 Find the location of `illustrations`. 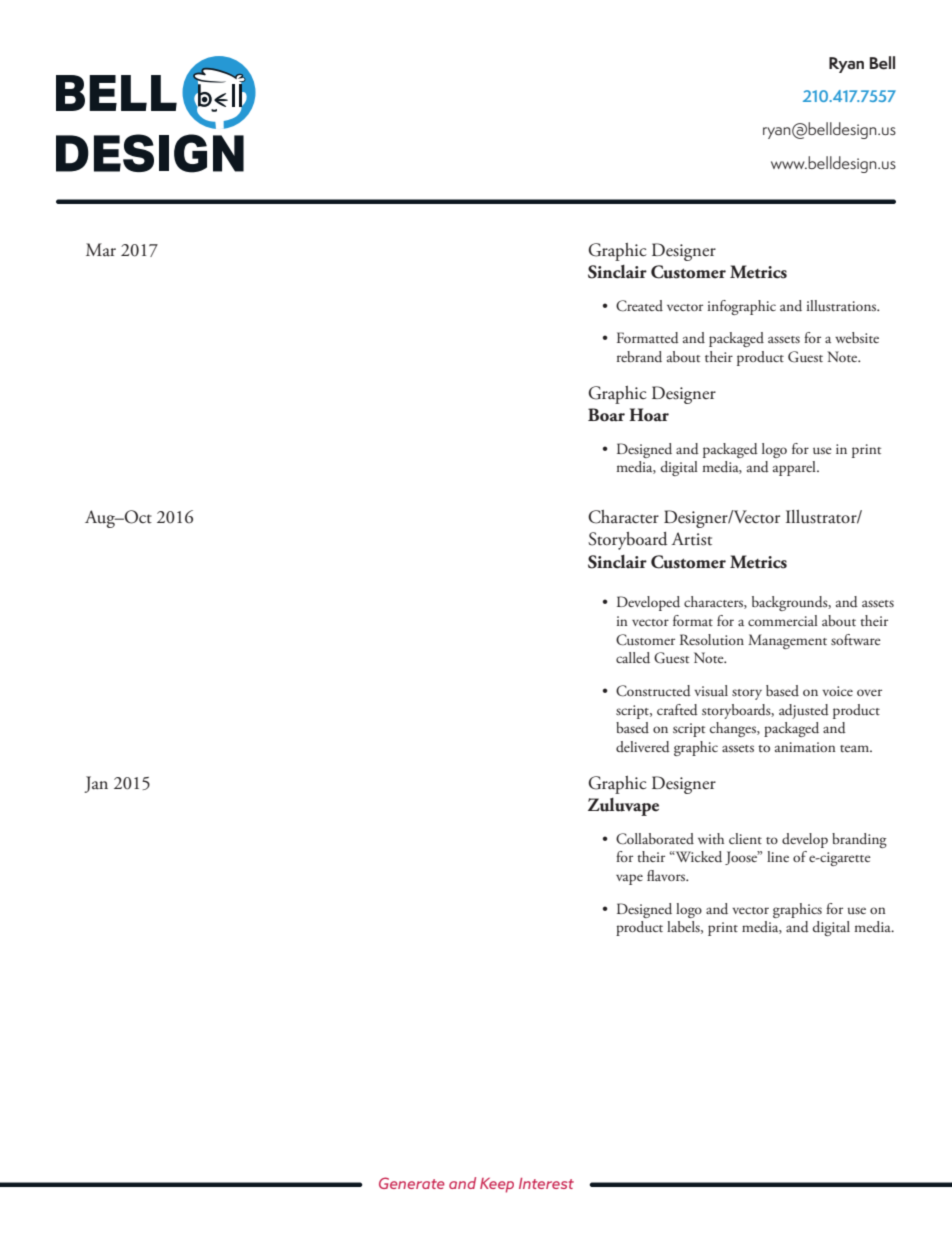

illustrations is located at coordinates (843, 305).
